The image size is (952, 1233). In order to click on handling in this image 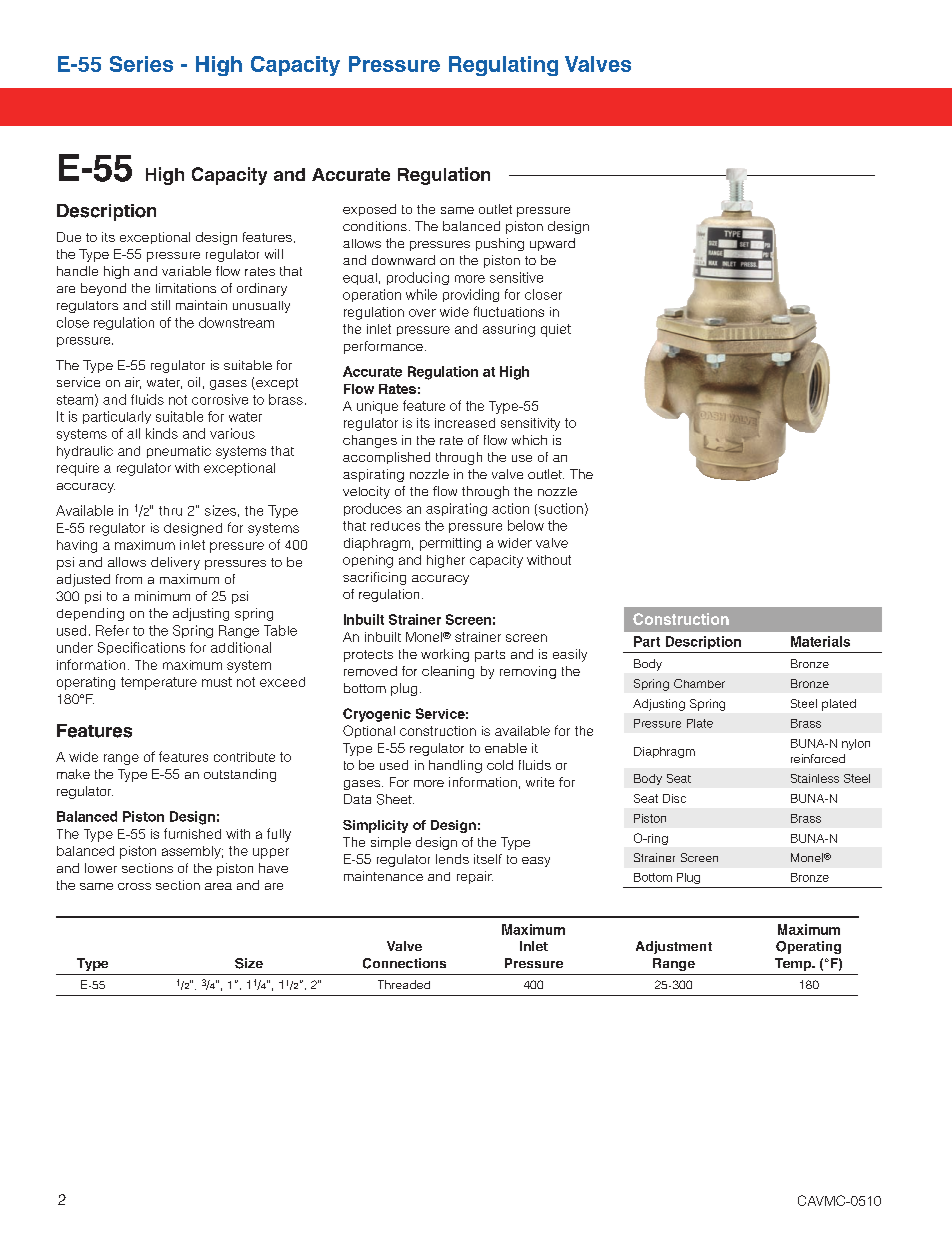, I will do `click(455, 766)`.
